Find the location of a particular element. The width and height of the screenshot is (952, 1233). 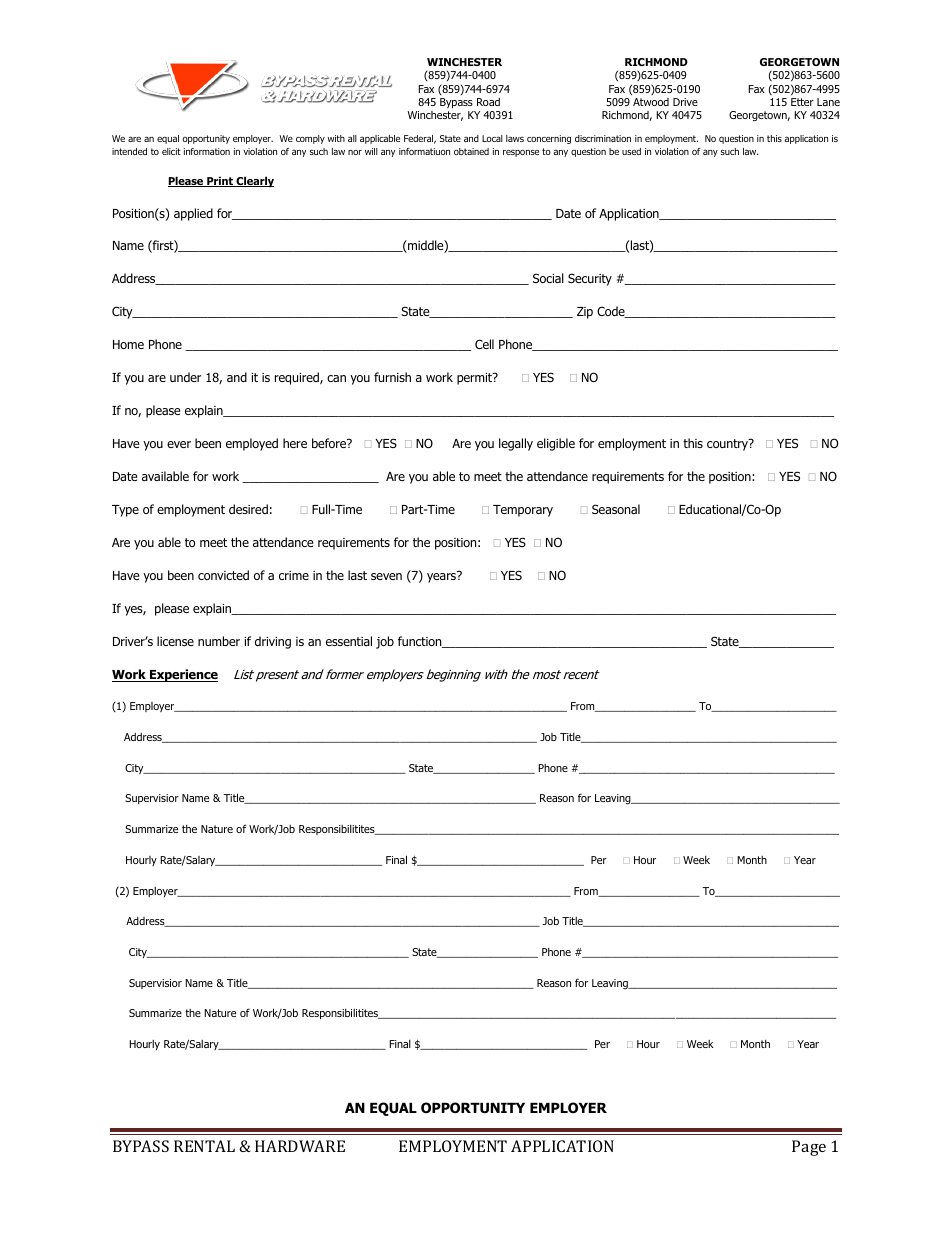

information is located at coordinates (207, 151).
